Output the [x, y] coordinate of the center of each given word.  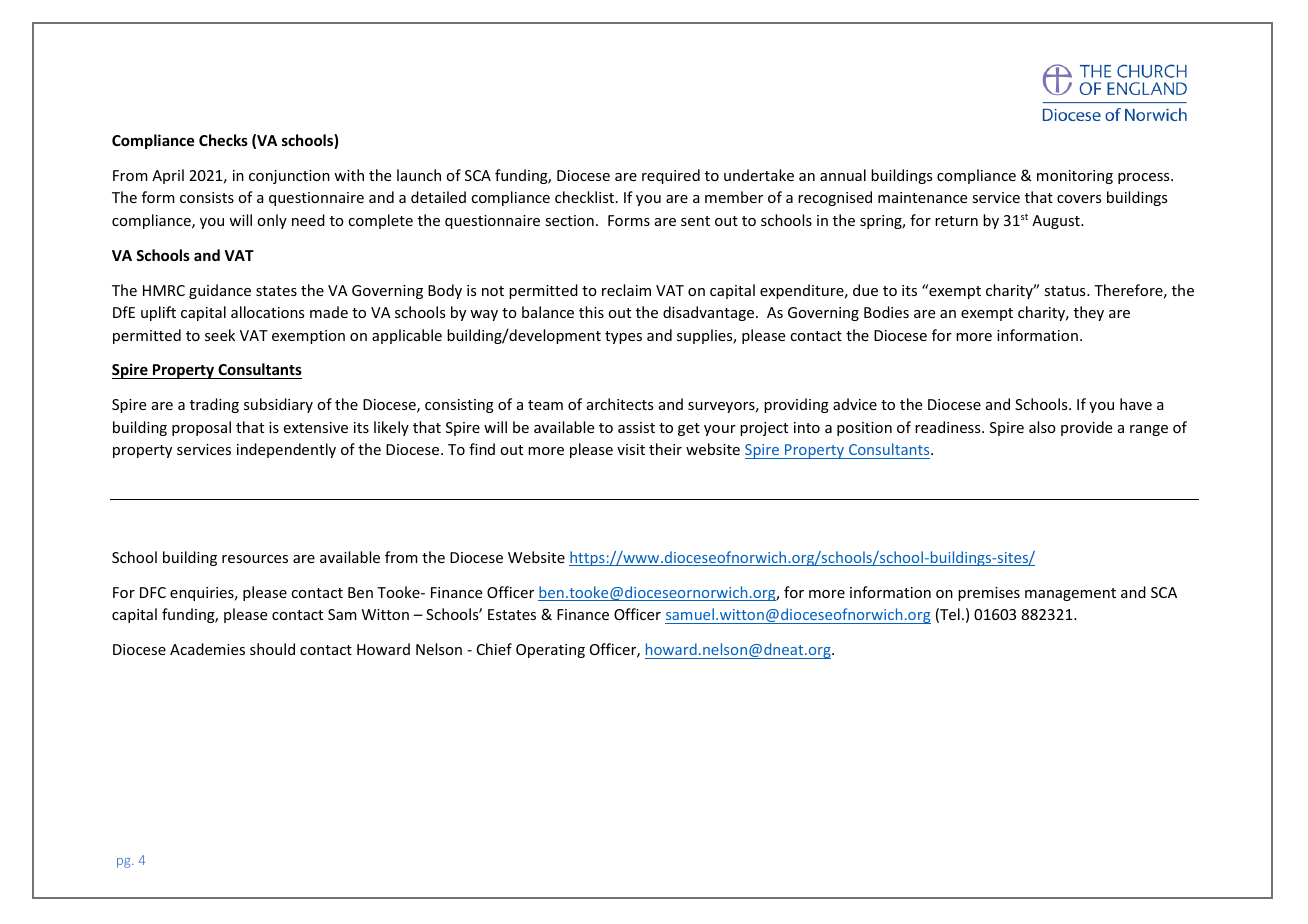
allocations [267, 312]
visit [631, 449]
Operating [550, 651]
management [1070, 594]
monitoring [1075, 177]
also [1042, 427]
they [1089, 313]
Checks [223, 140]
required [671, 176]
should [272, 649]
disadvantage [710, 313]
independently [286, 450]
